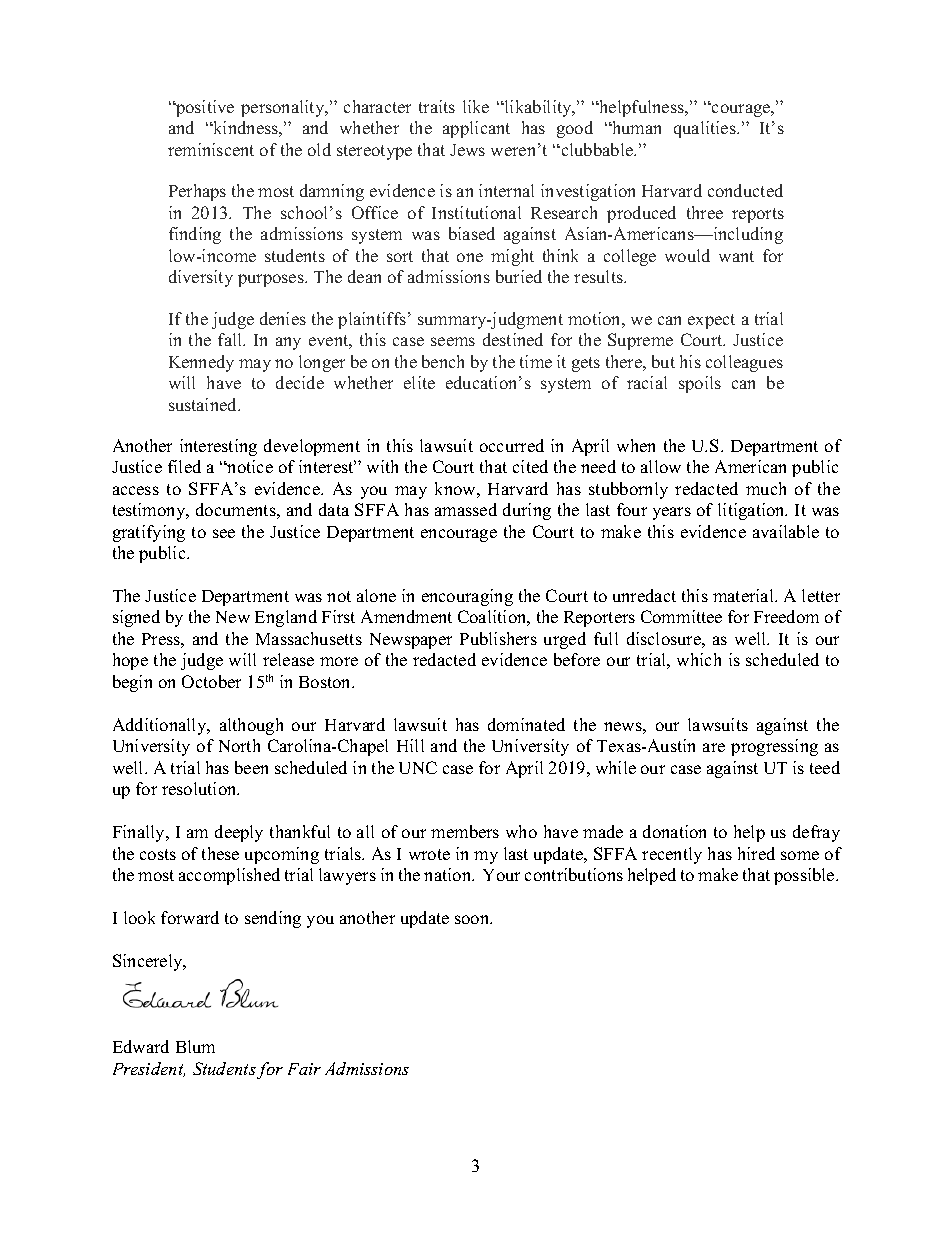 This screenshot has height=1233, width=952. What do you see at coordinates (286, 618) in the screenshot?
I see `England` at bounding box center [286, 618].
